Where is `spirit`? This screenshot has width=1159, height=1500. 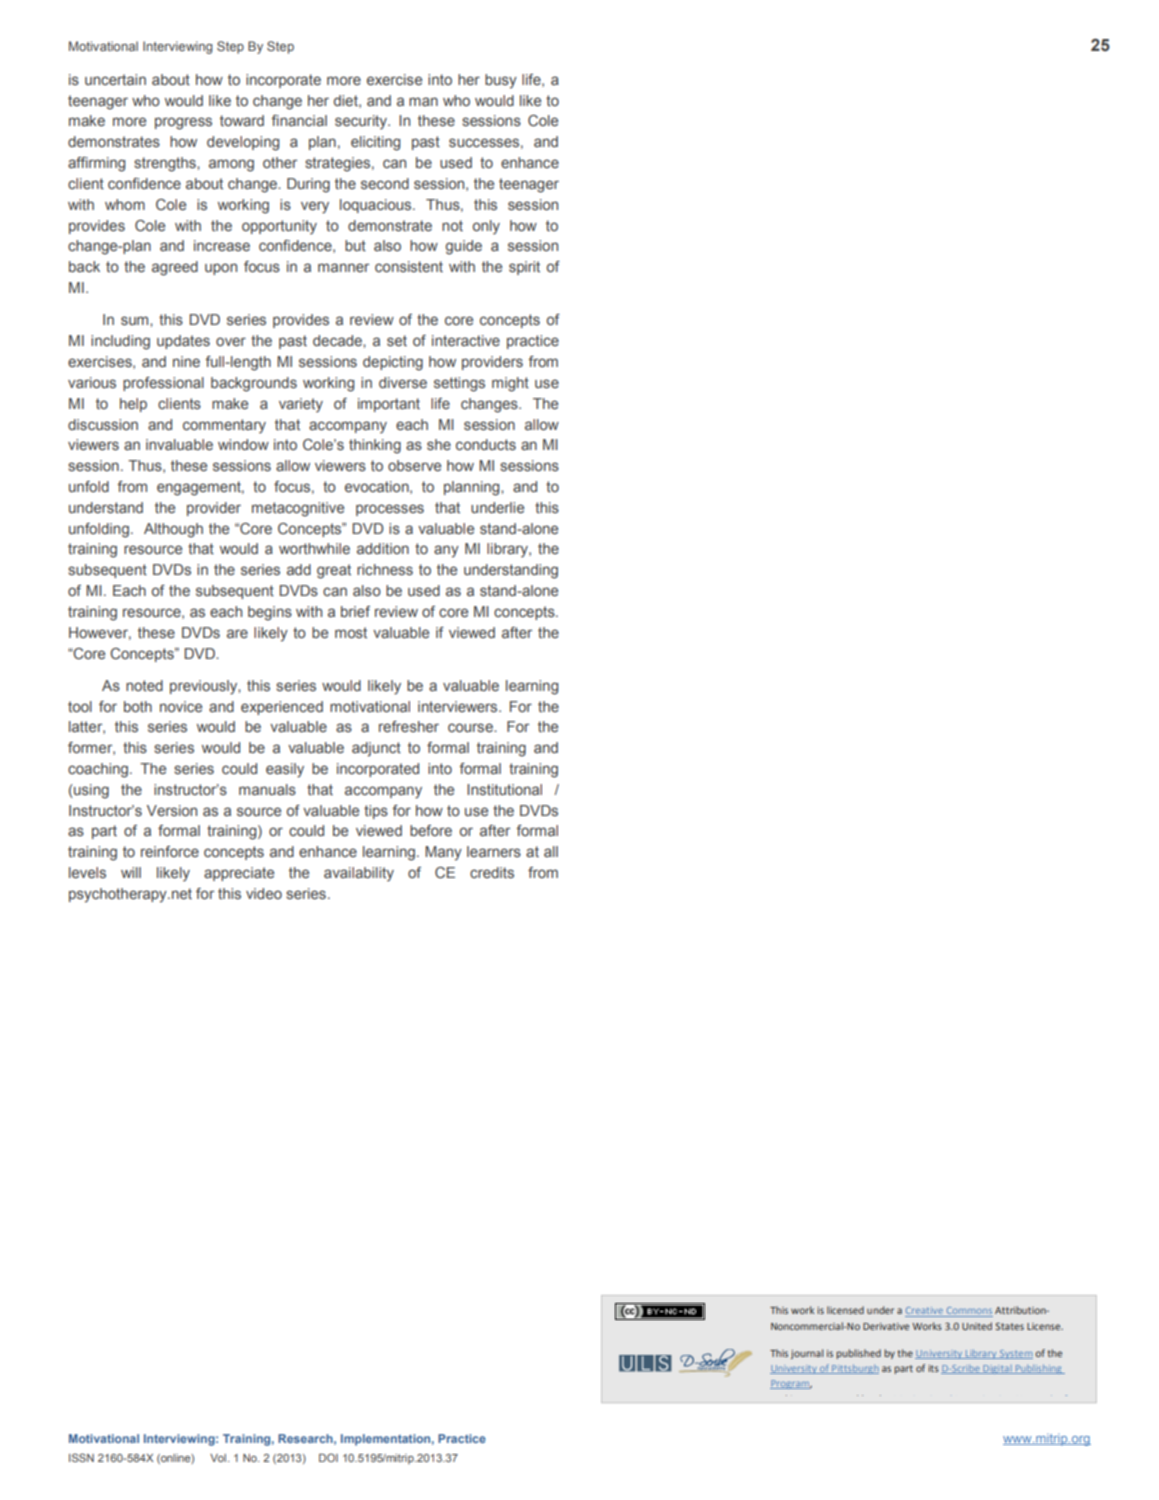
spirit is located at coordinates (524, 268).
